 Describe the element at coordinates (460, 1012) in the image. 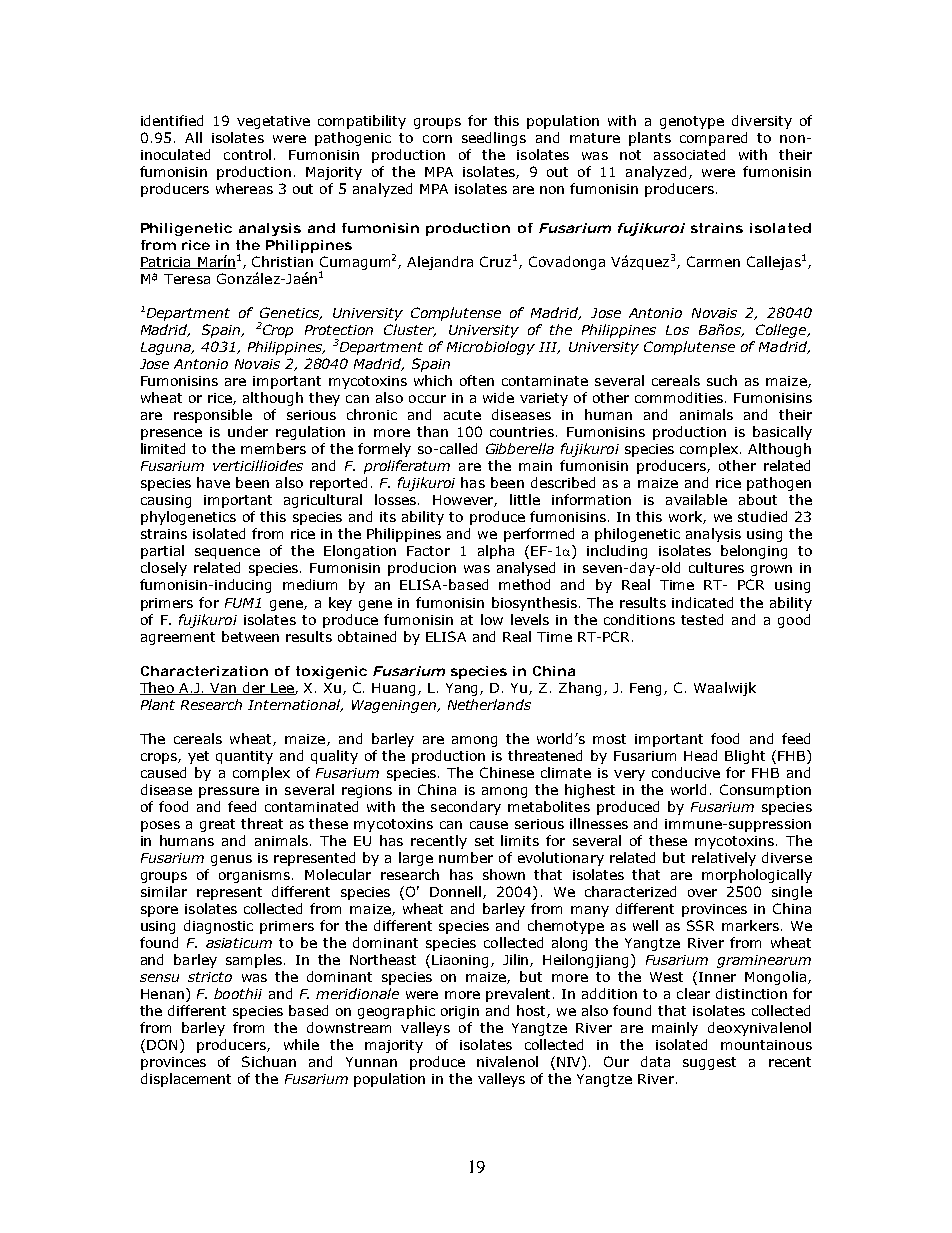

I see `origin` at that location.
